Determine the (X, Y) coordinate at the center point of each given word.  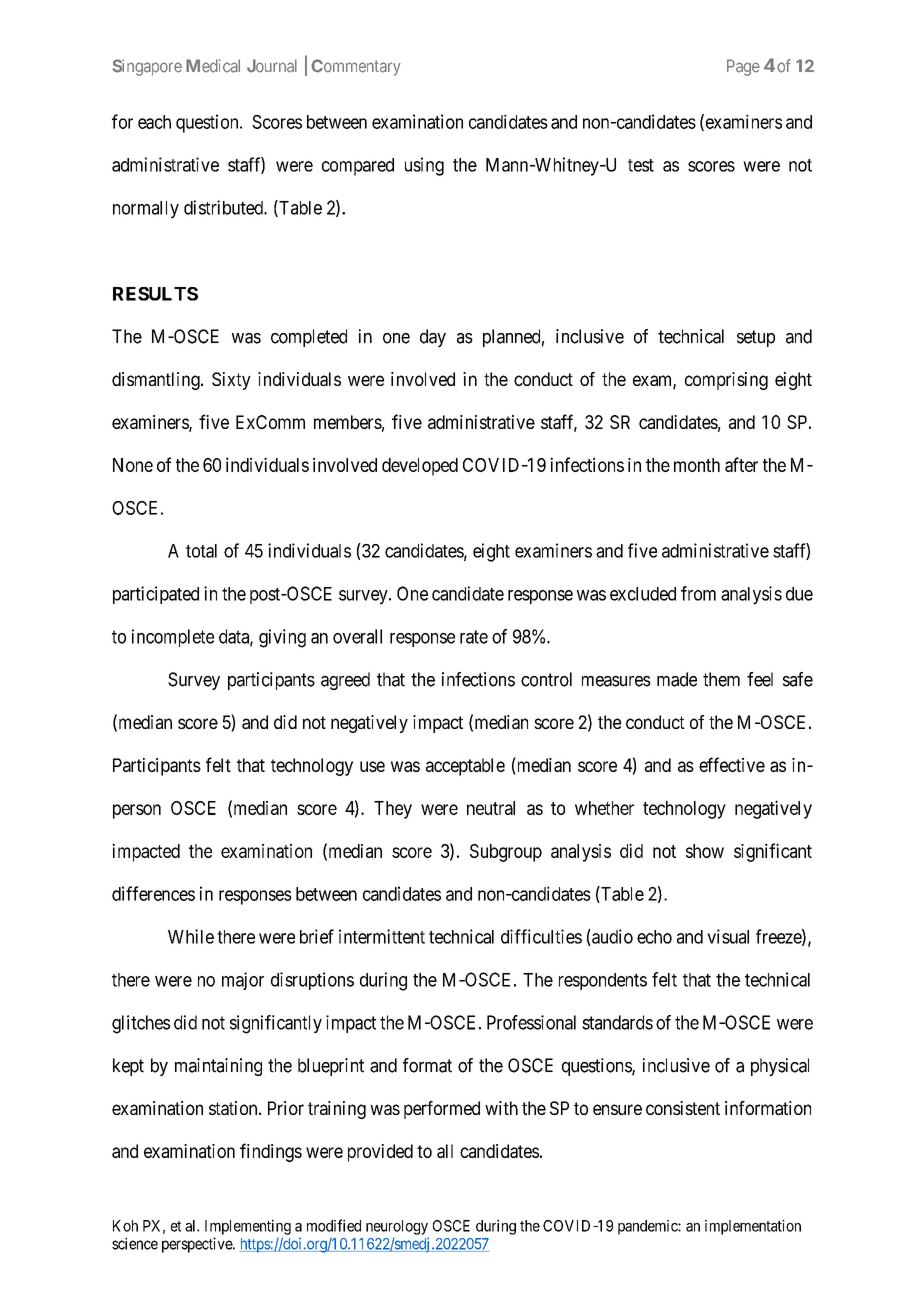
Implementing (248, 1227)
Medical (213, 66)
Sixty (231, 381)
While (191, 936)
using (424, 166)
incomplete (173, 638)
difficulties (541, 936)
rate (474, 637)
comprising (726, 381)
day (433, 338)
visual (728, 936)
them (721, 679)
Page (743, 67)
